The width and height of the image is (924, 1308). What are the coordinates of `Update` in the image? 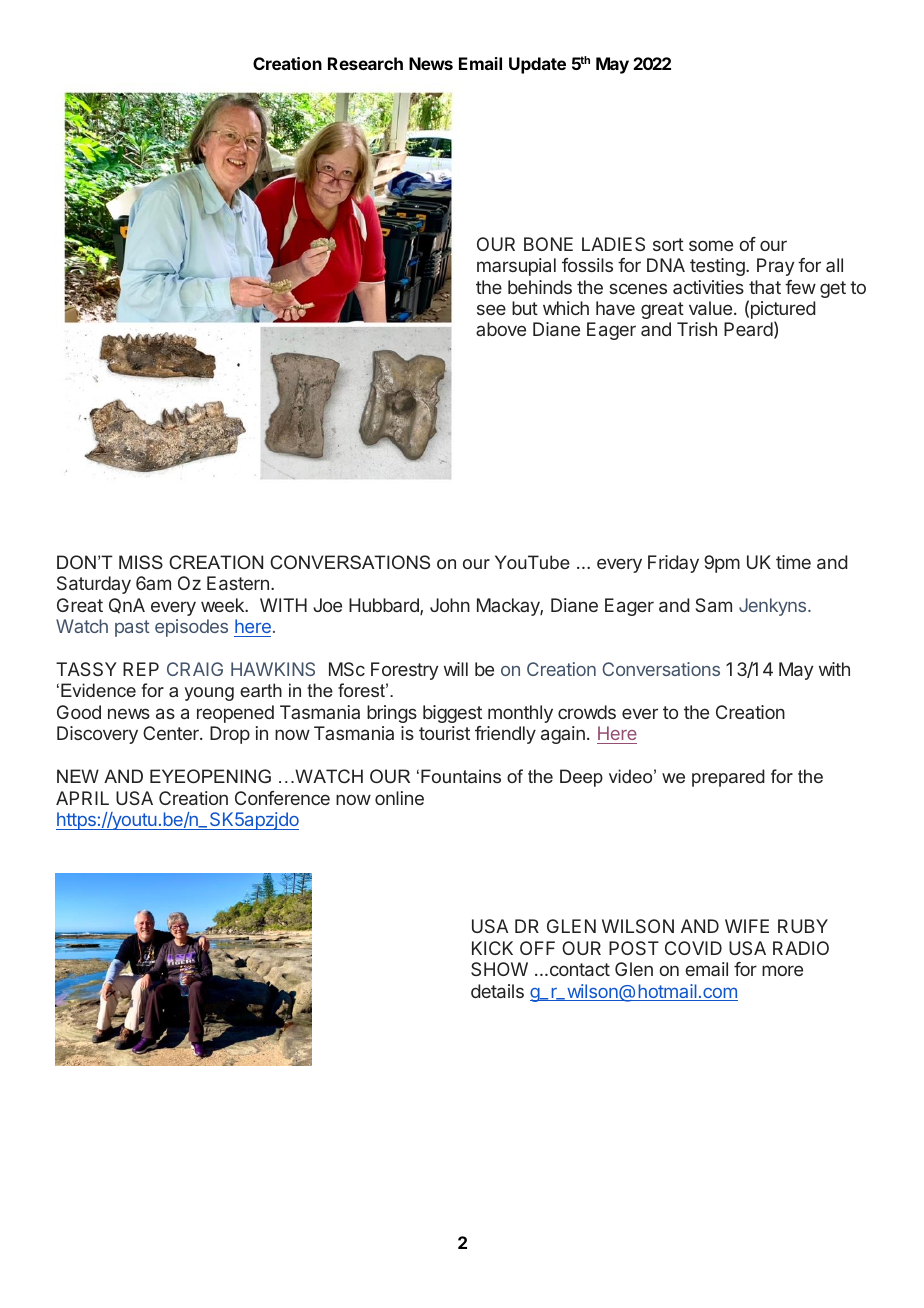 It's located at (537, 65).
